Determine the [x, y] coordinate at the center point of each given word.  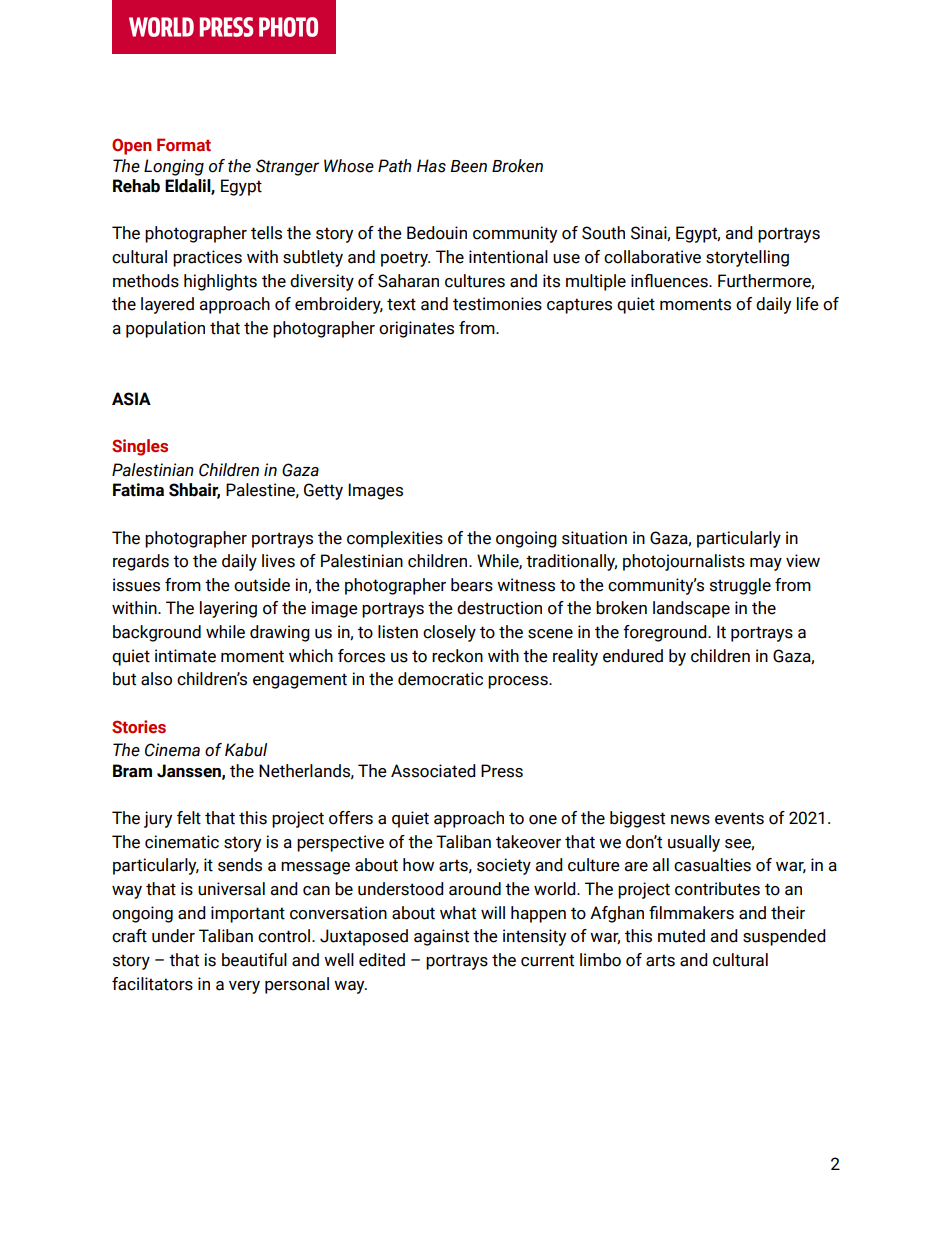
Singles [140, 447]
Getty [323, 491]
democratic [440, 679]
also [156, 679]
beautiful [254, 960]
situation [594, 538]
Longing [174, 167]
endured [633, 656]
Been [468, 166]
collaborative [652, 257]
